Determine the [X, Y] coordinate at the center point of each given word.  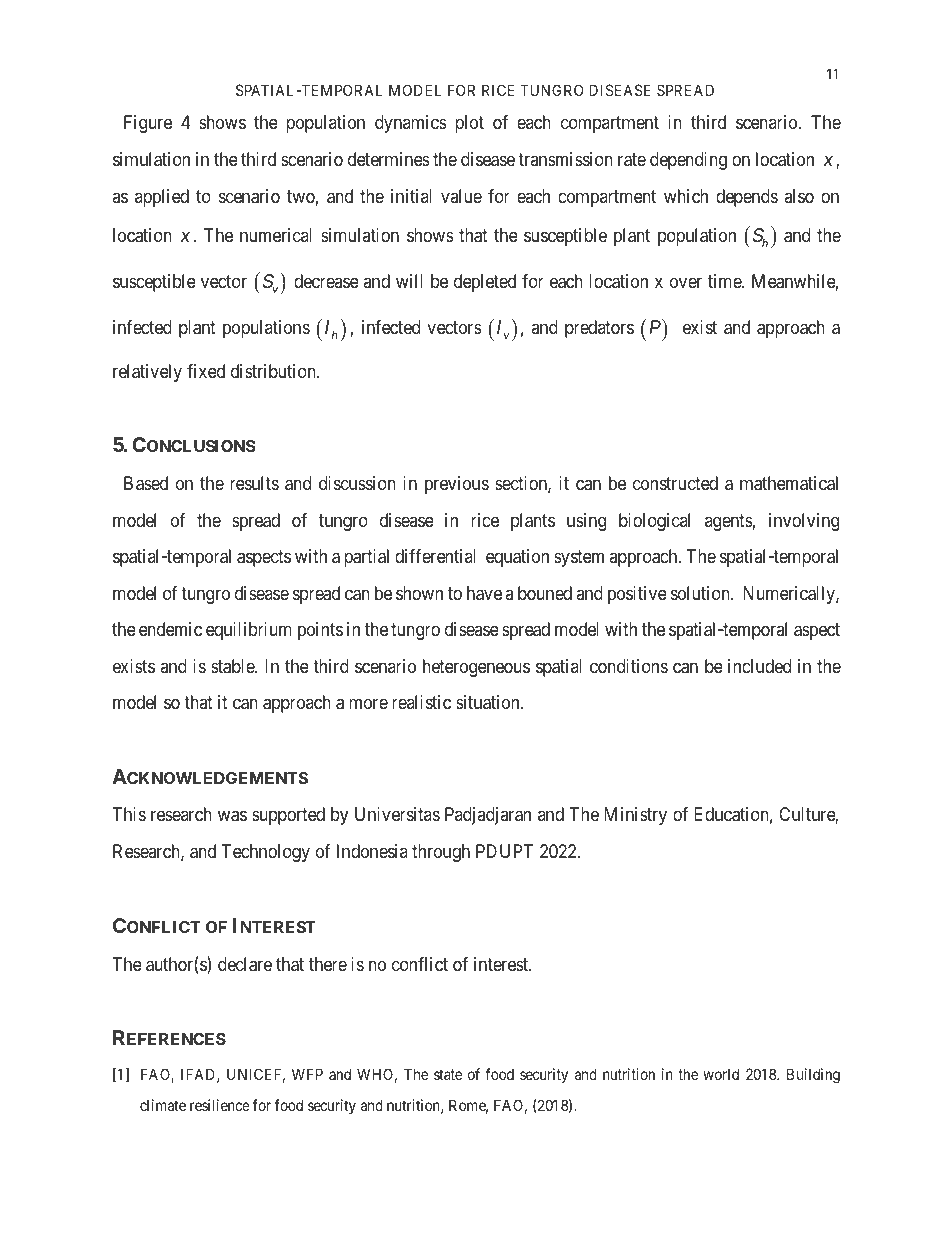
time [725, 281]
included [759, 666]
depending [688, 161]
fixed [206, 371]
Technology [266, 853]
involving [804, 522]
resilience [220, 1105]
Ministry [635, 816]
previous [457, 485]
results [254, 483]
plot [469, 124]
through [441, 853]
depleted [485, 283]
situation [489, 702]
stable [233, 666]
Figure [148, 124]
